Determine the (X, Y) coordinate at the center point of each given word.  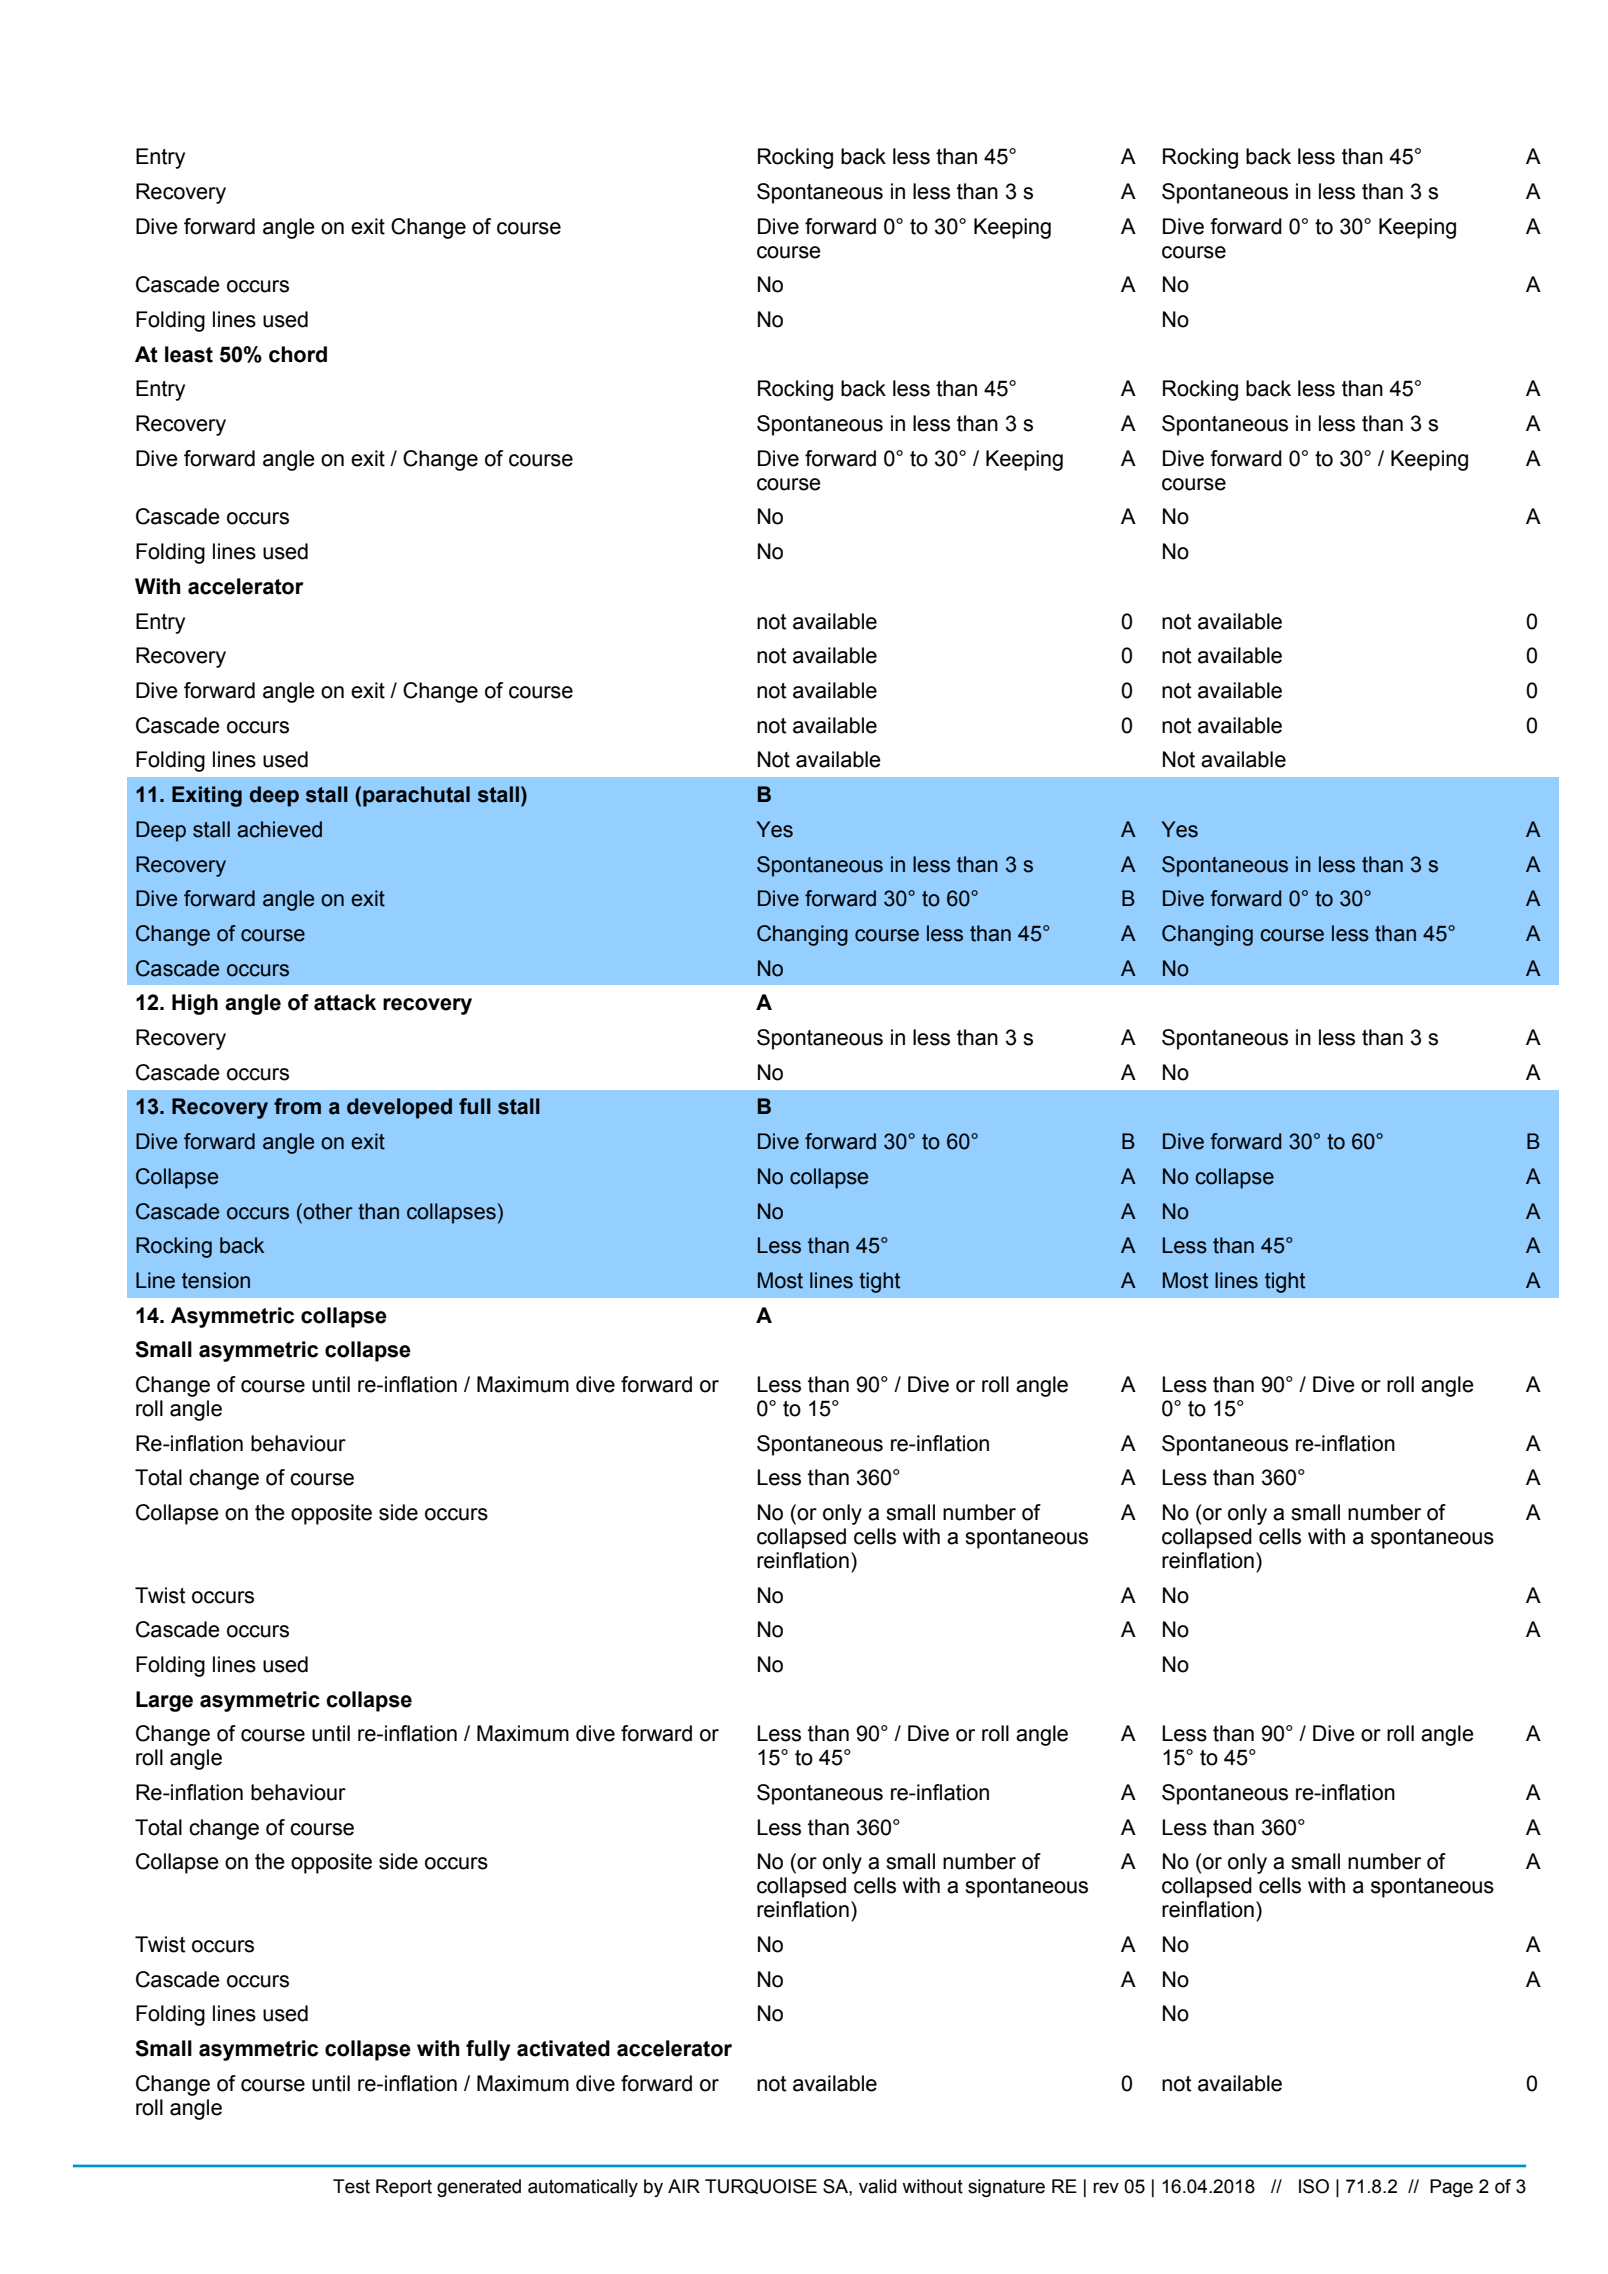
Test (351, 2186)
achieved (279, 829)
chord (298, 354)
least (189, 354)
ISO (1314, 2186)
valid (878, 2186)
